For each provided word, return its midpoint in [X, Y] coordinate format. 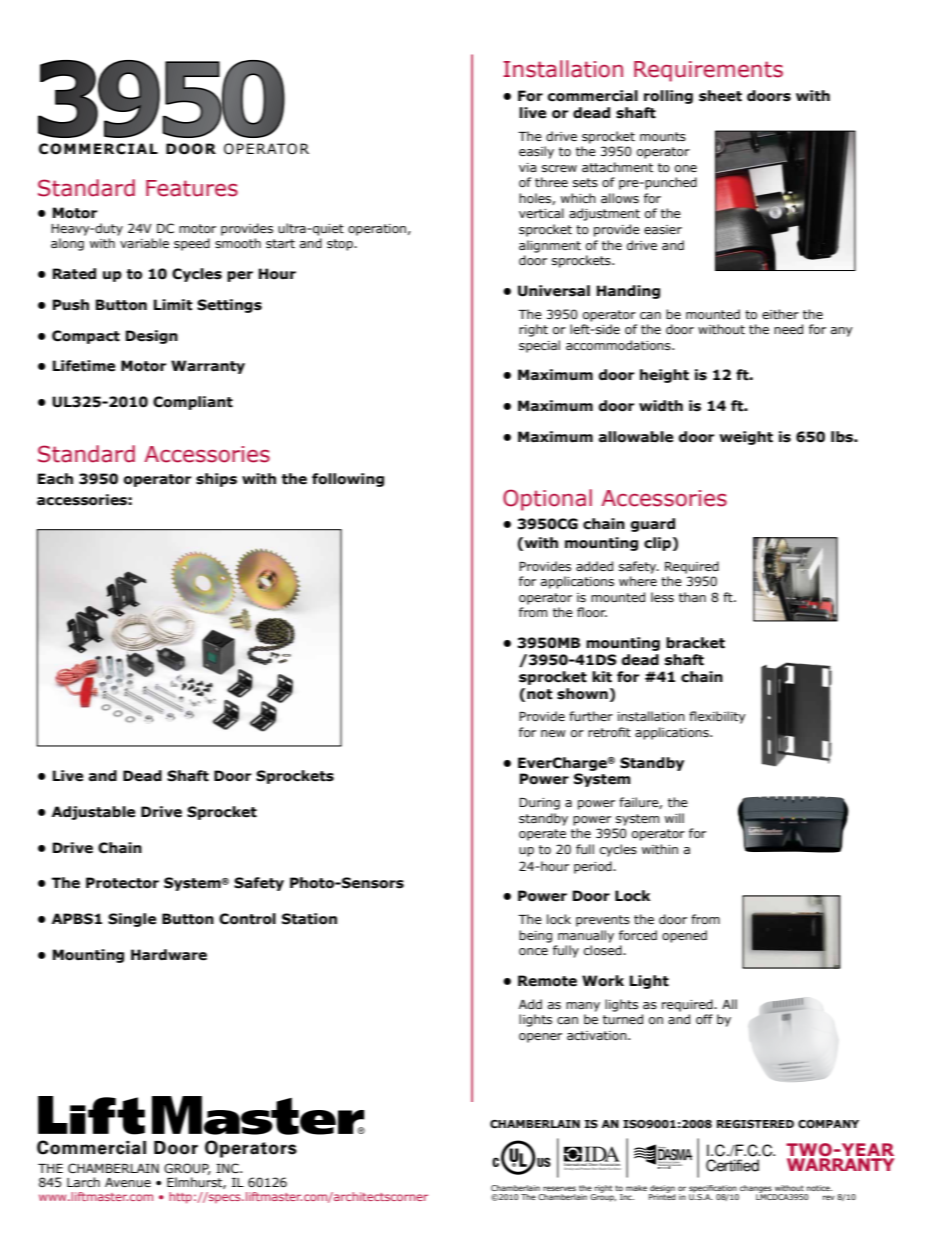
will [674, 818]
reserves [559, 1188]
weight [746, 438]
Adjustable [93, 813]
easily [536, 152]
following [348, 480]
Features [192, 188]
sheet [720, 96]
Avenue [128, 1182]
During [539, 804]
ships [216, 480]
